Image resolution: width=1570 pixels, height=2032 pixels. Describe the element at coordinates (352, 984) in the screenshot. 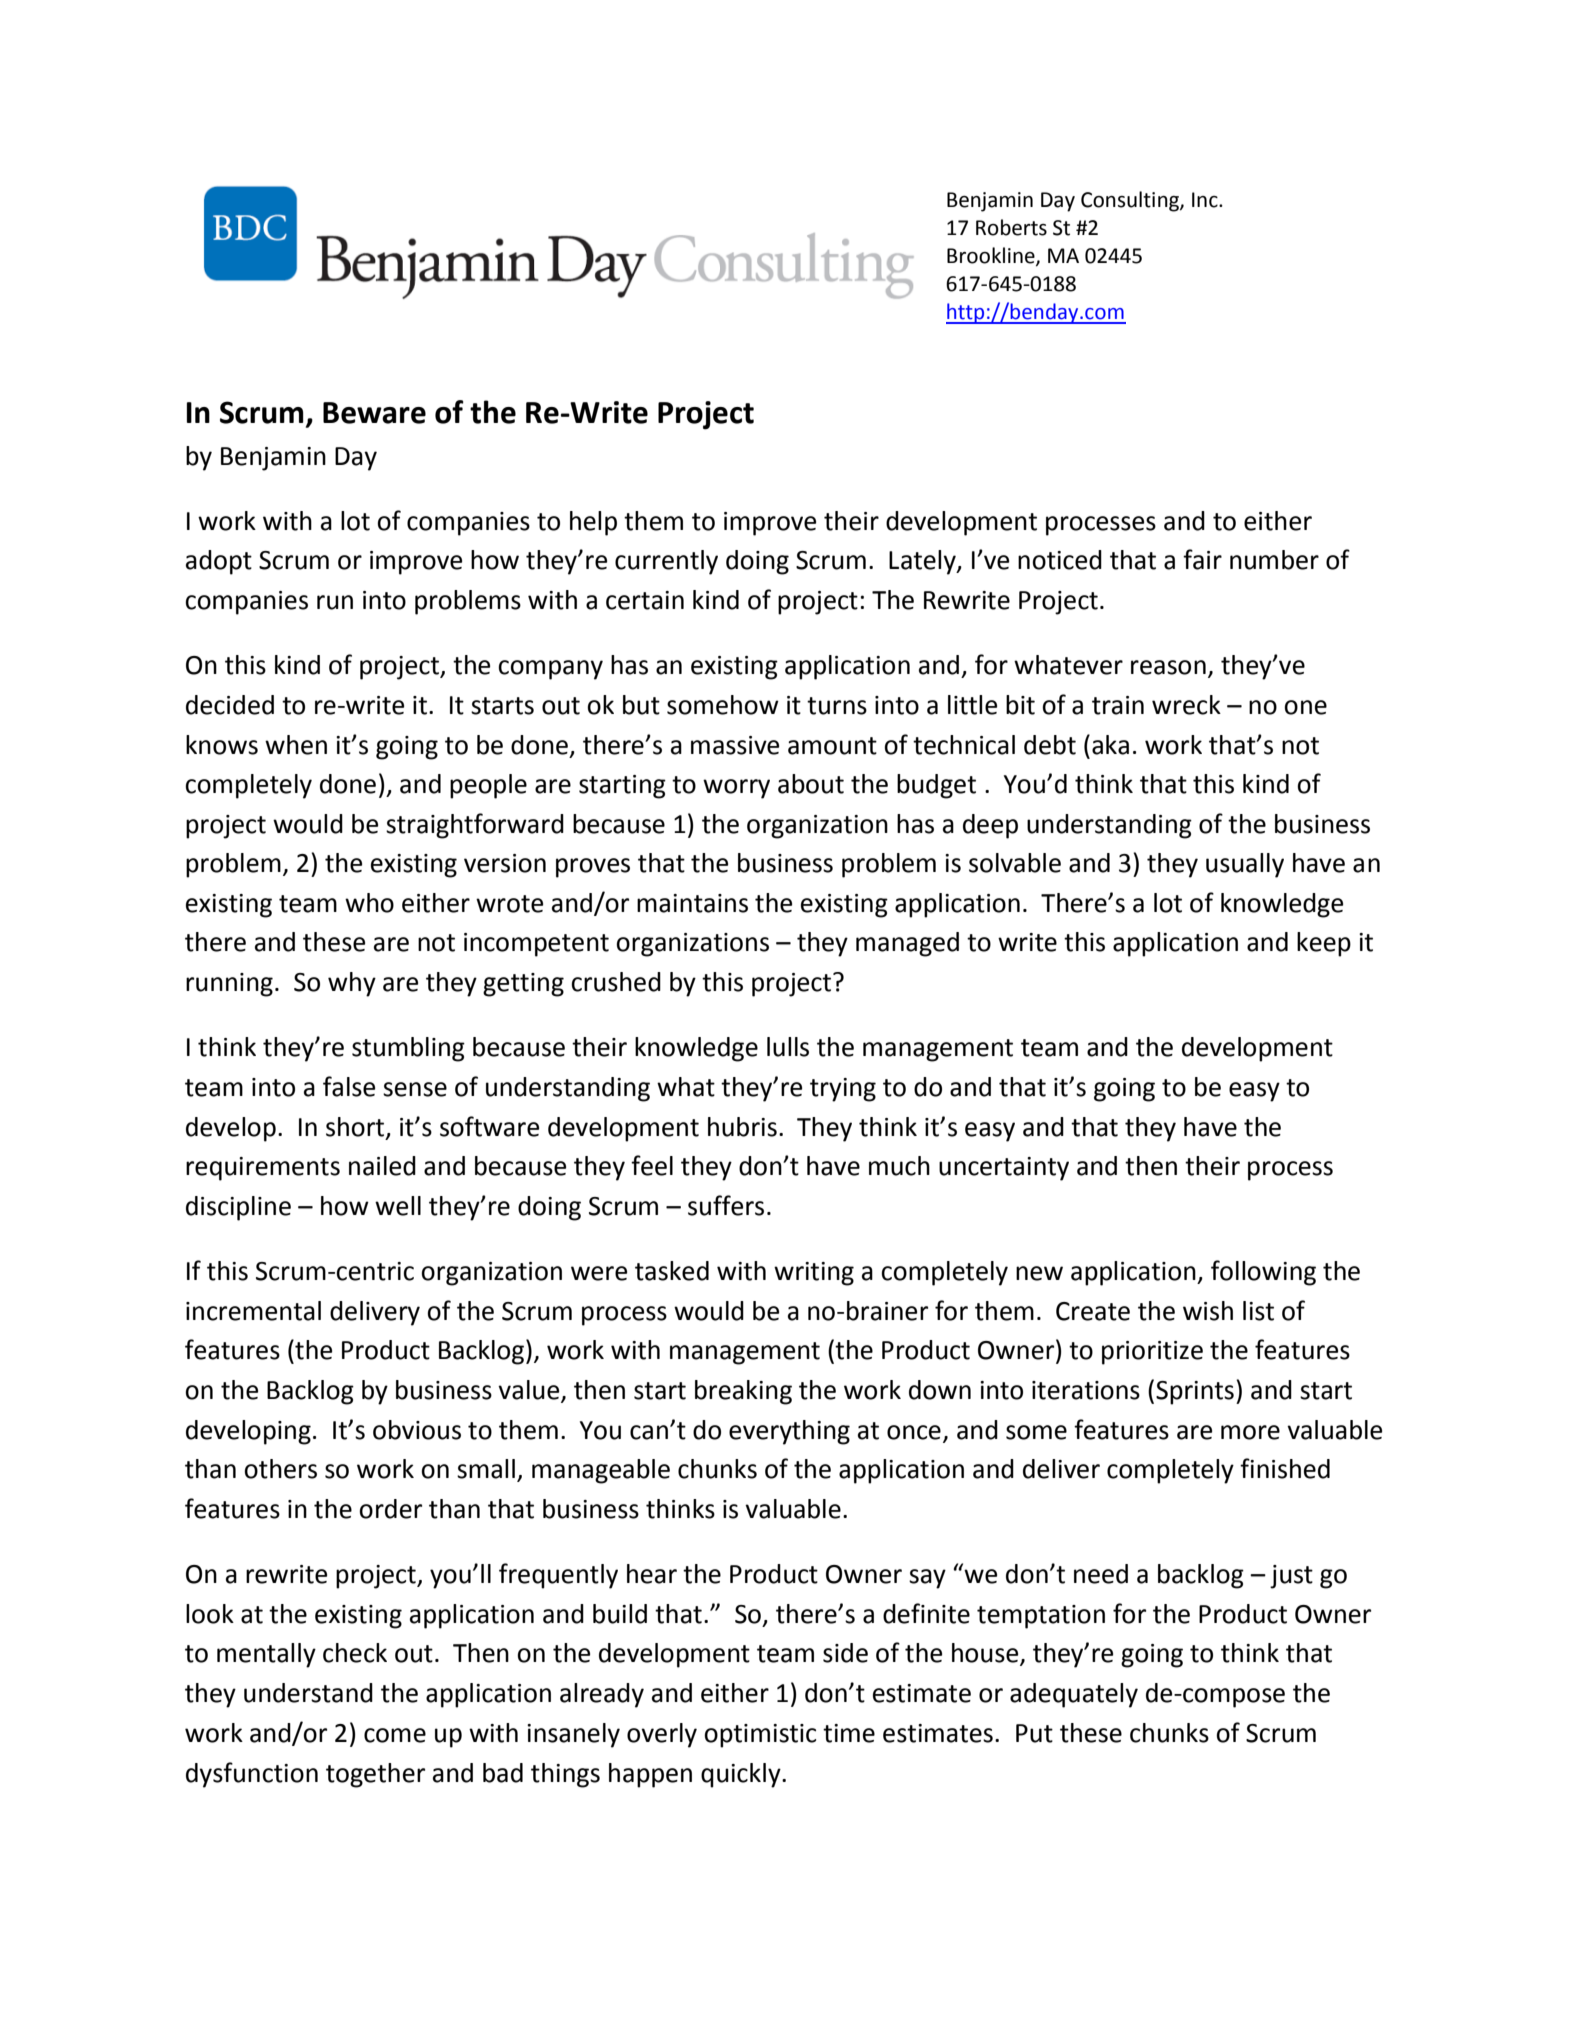

I see `why` at that location.
